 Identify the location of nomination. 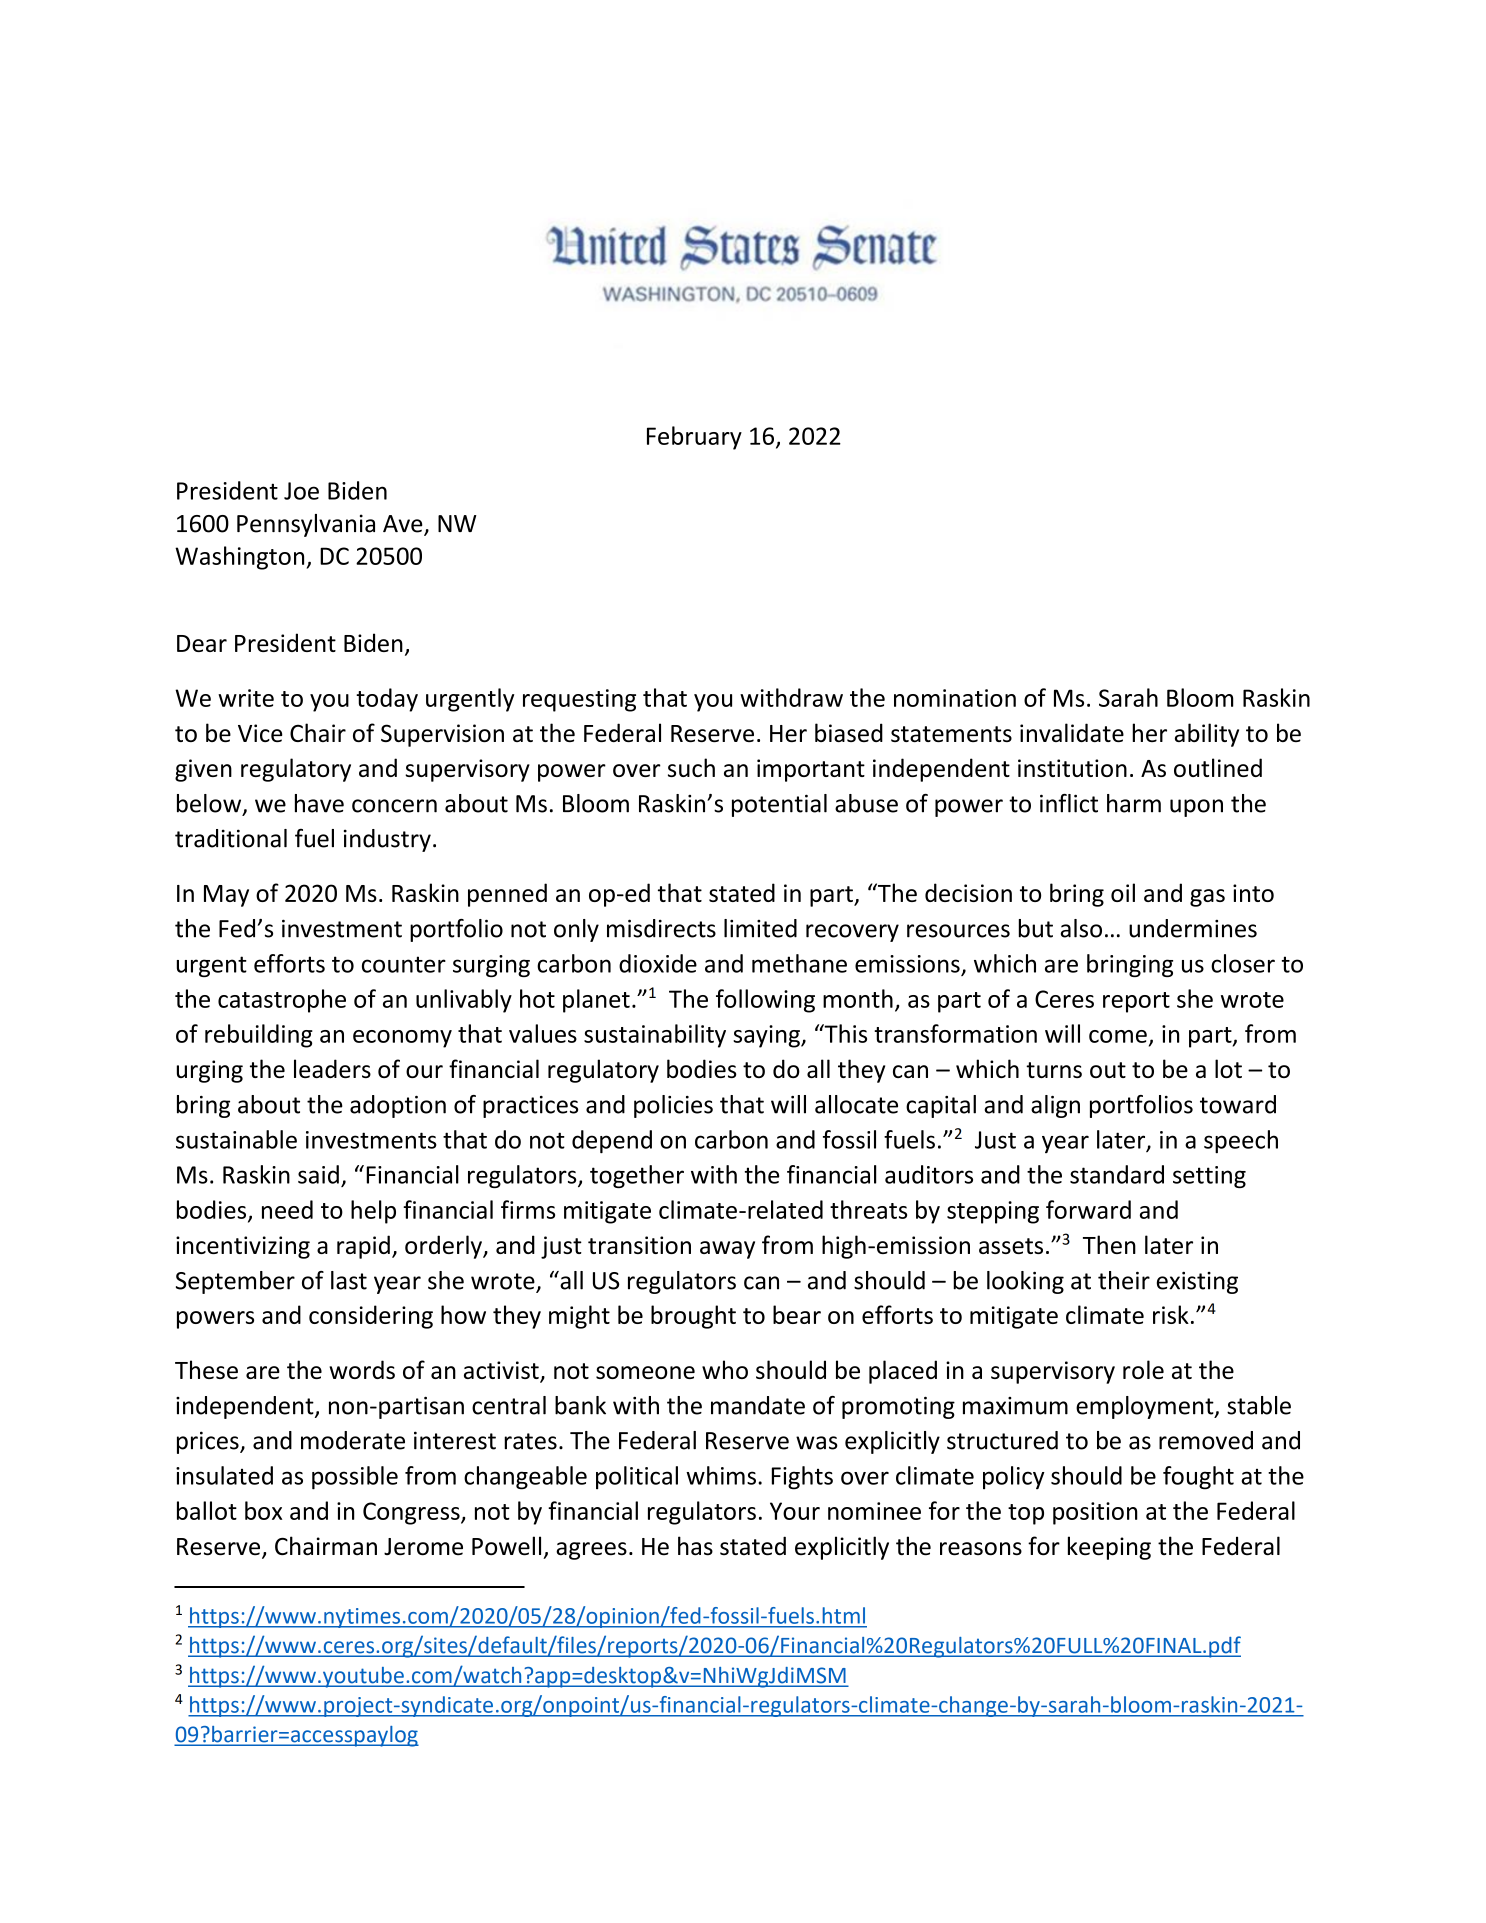
(955, 698).
